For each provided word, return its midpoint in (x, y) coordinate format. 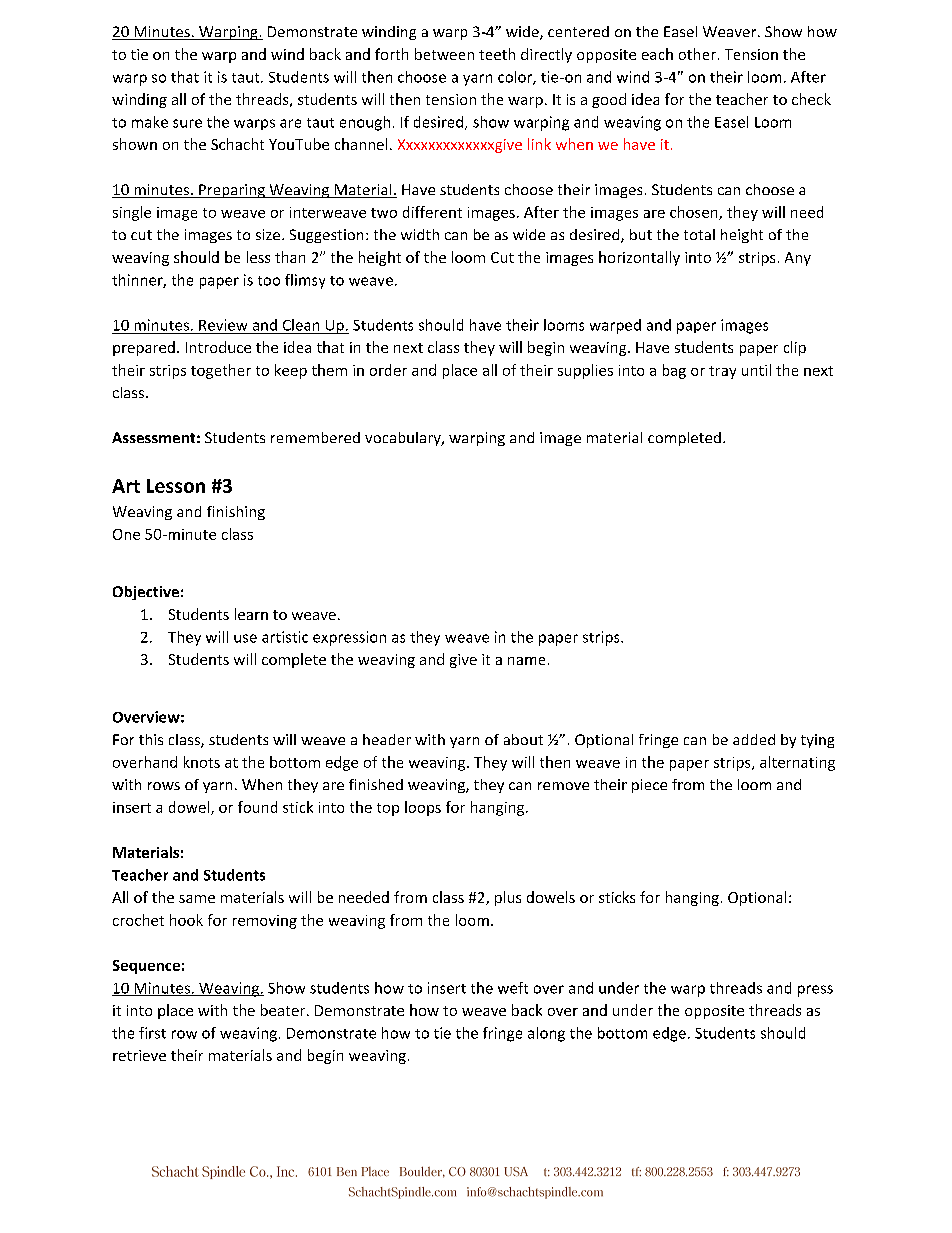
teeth (497, 54)
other (697, 54)
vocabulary (404, 439)
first (152, 1033)
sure (187, 123)
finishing (236, 513)
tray (722, 372)
